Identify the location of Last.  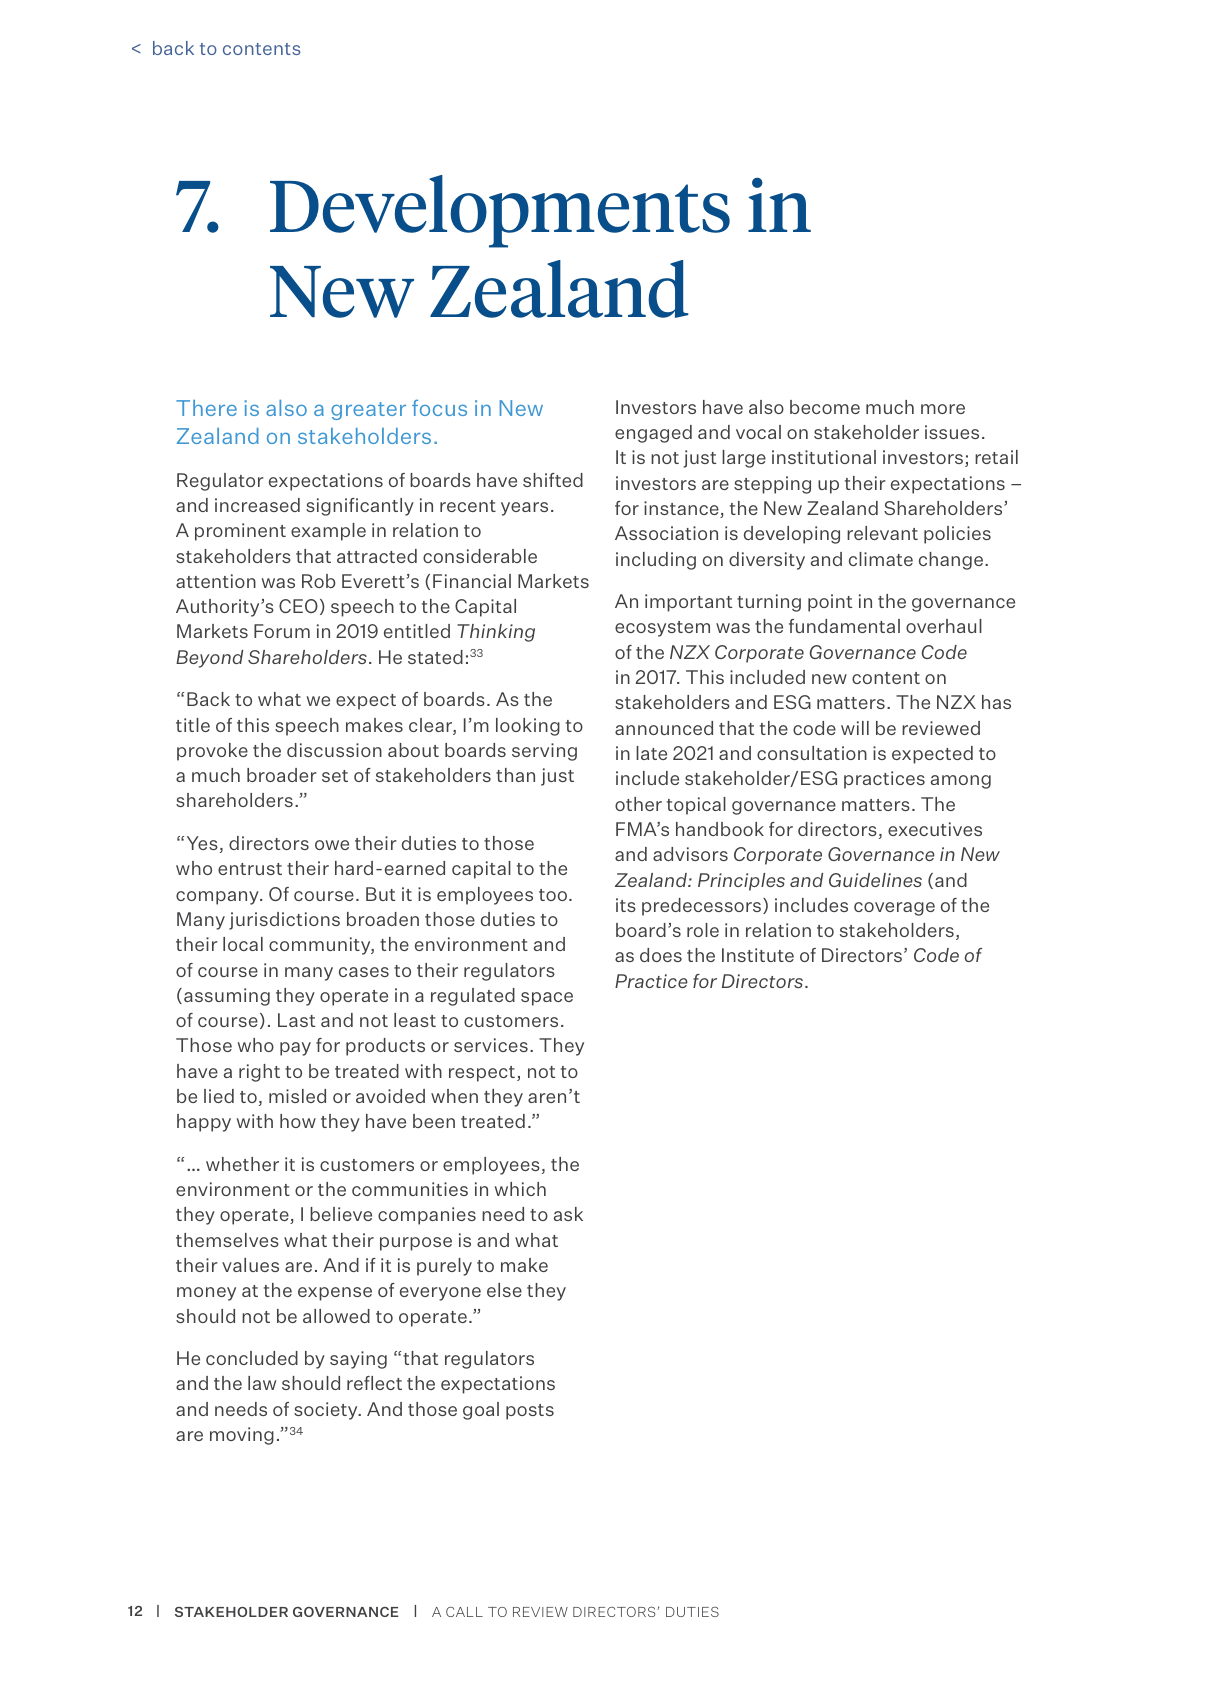
(296, 1020).
